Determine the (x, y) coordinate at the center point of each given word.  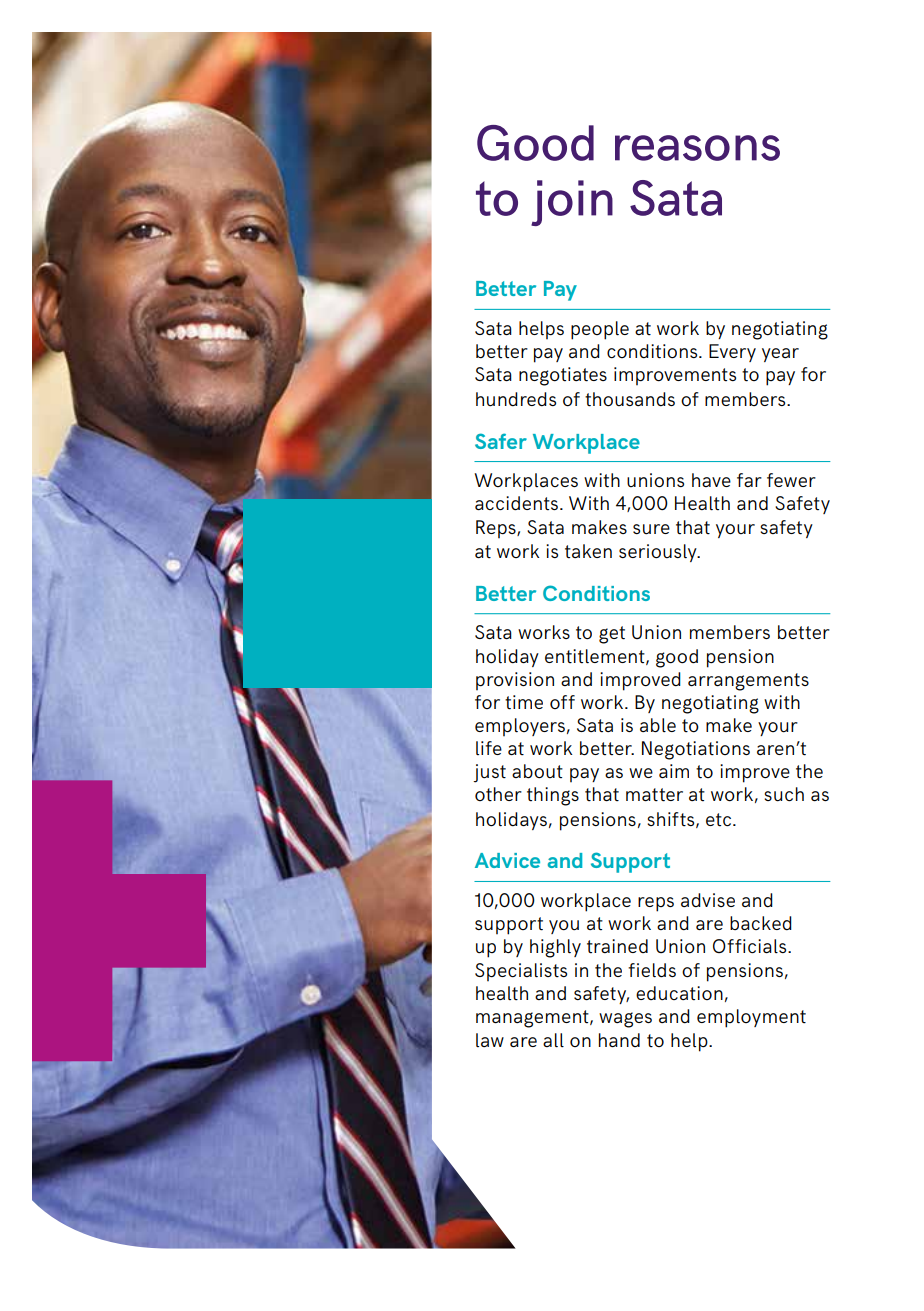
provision (515, 681)
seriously (659, 553)
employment (751, 1018)
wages (625, 1020)
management (533, 1019)
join (572, 203)
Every (732, 353)
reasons (697, 148)
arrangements (748, 682)
